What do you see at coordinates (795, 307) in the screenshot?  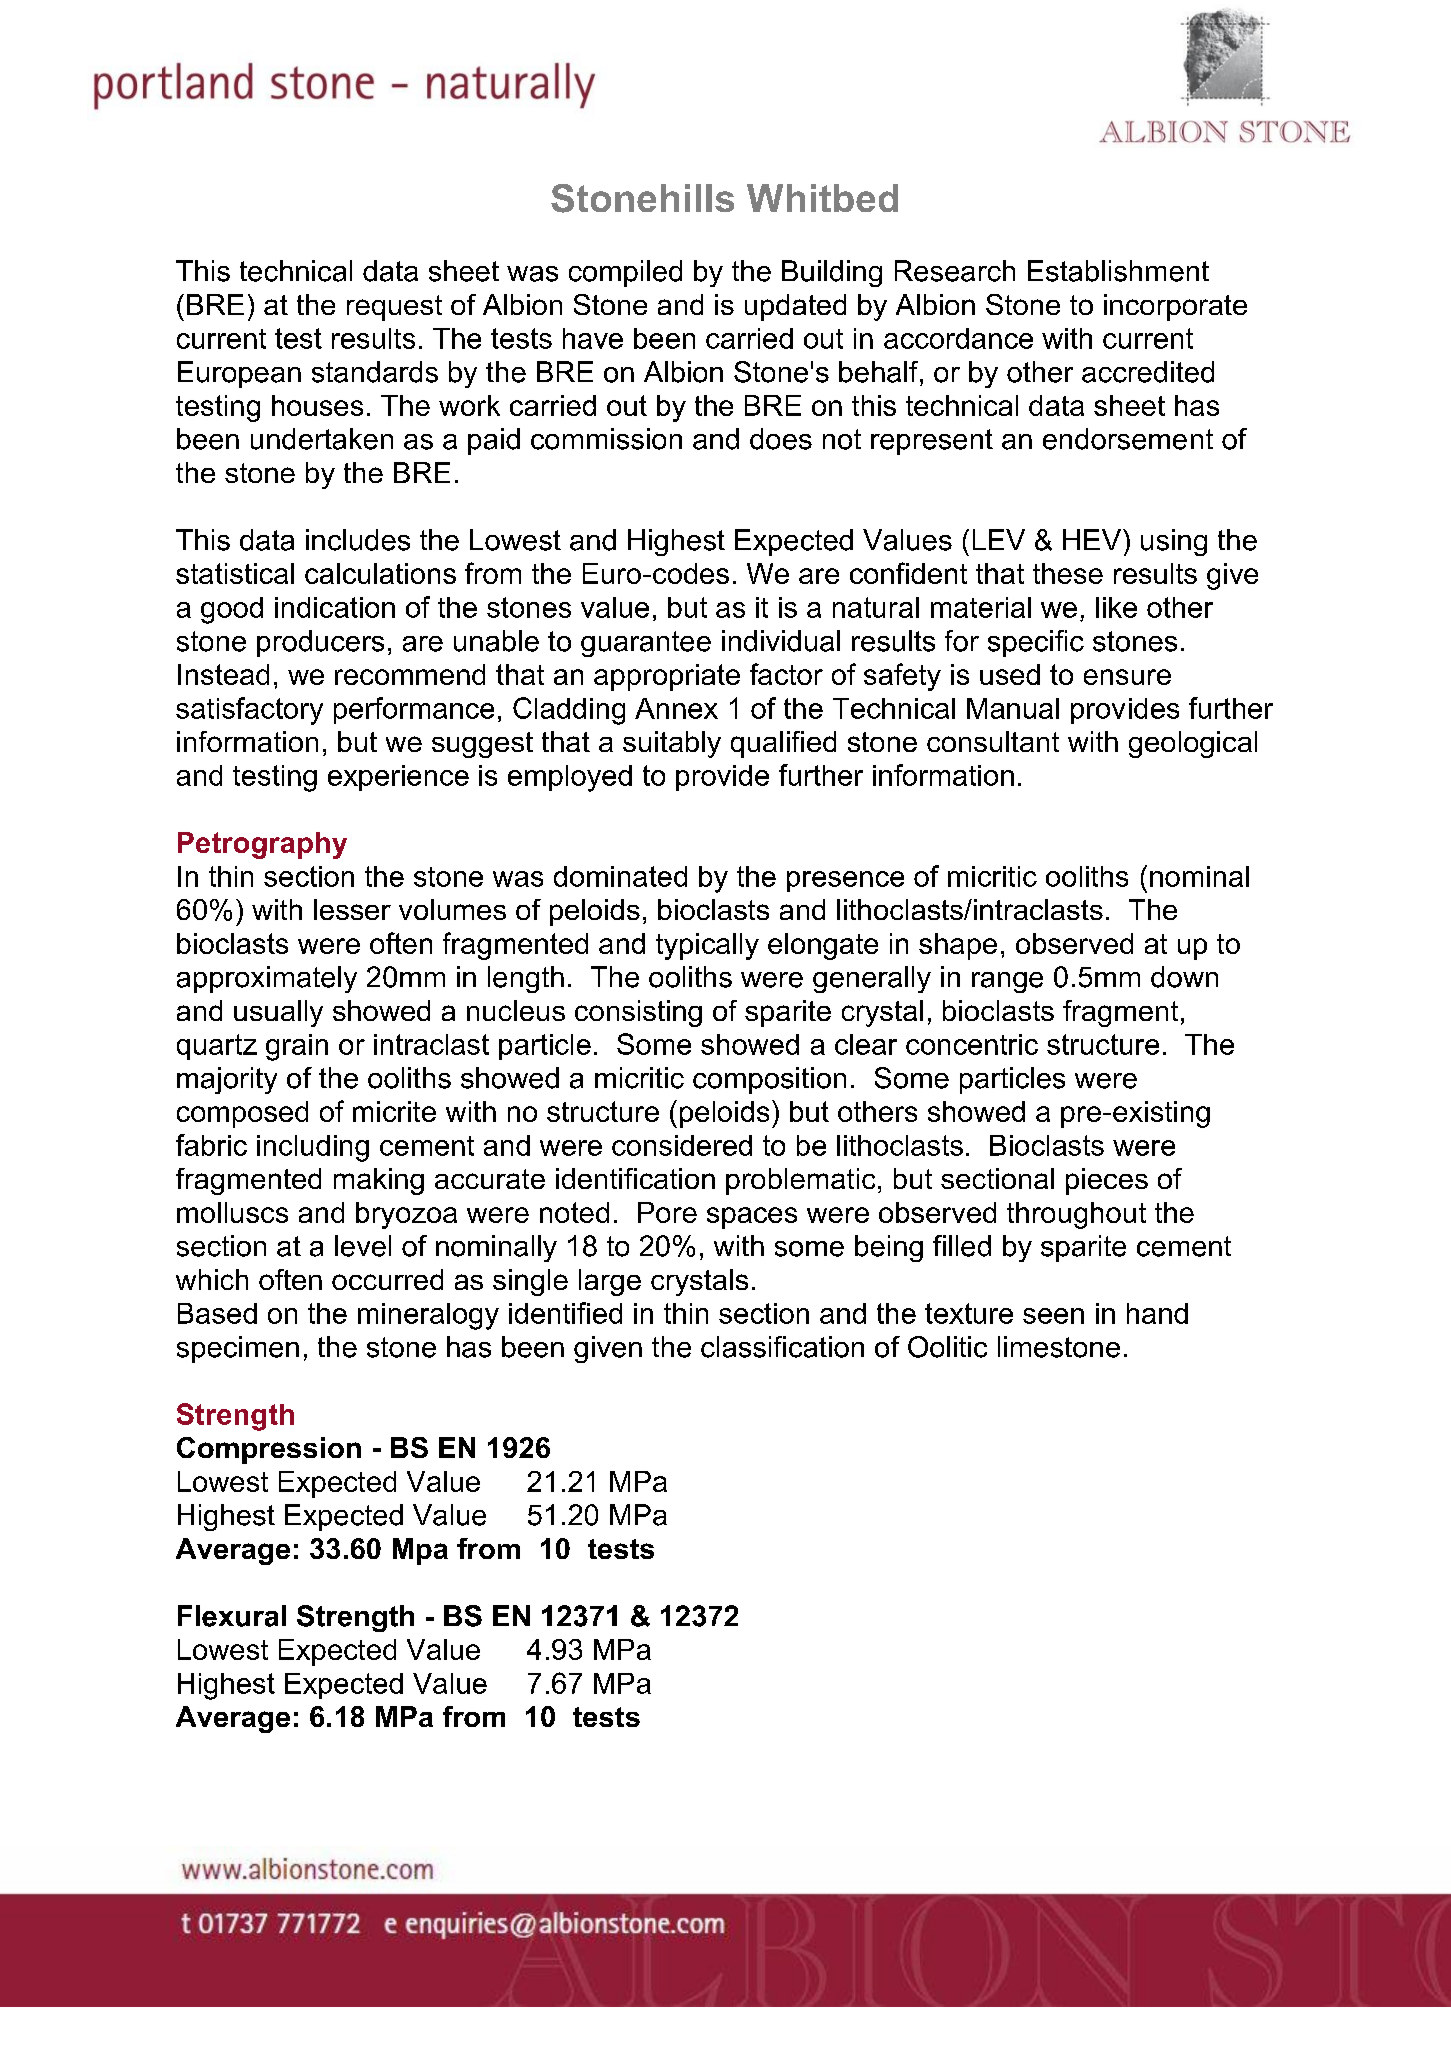 I see `updated` at bounding box center [795, 307].
